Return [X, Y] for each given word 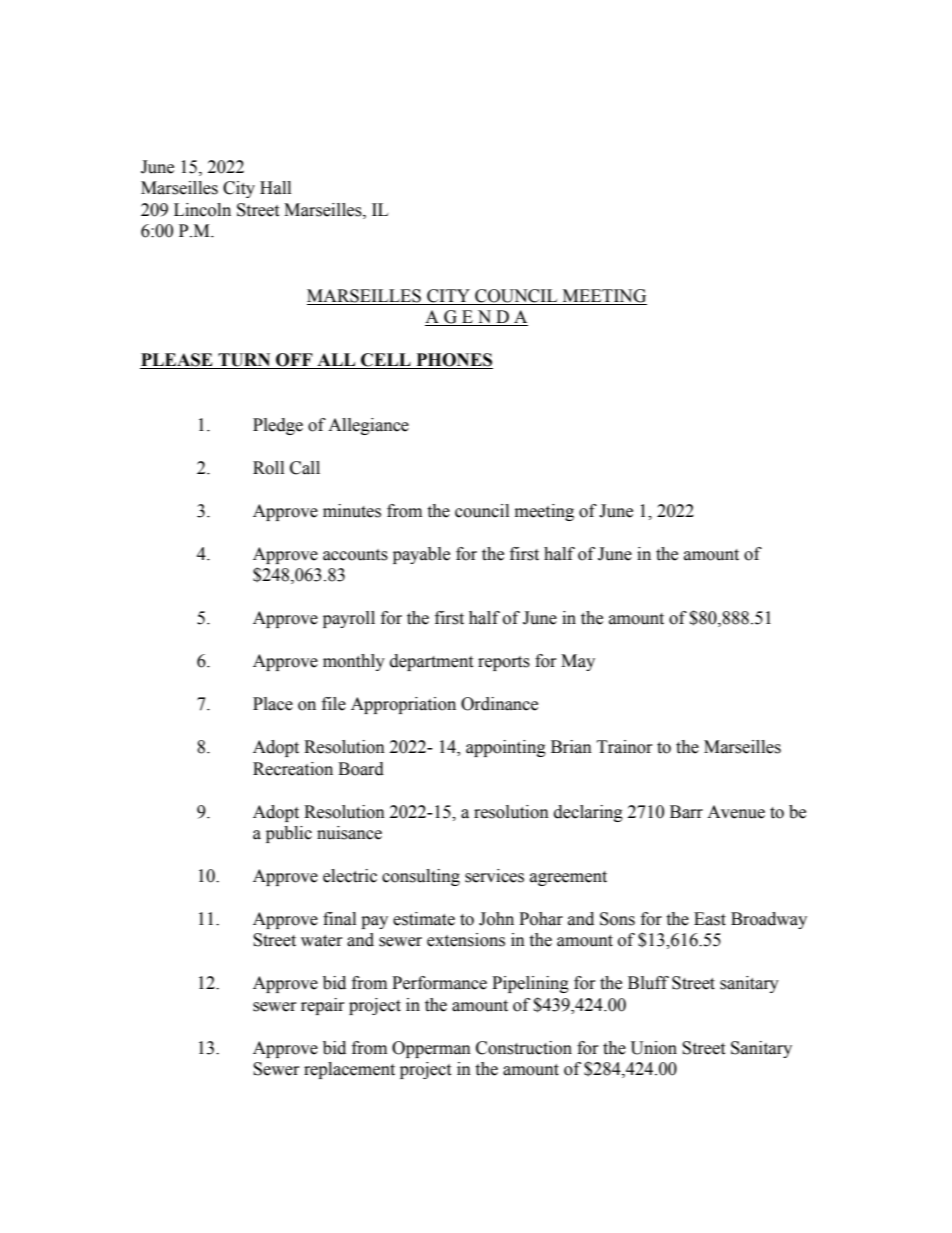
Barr [686, 812]
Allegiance [368, 426]
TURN [244, 361]
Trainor [625, 747]
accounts [355, 555]
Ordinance [499, 704]
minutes [352, 511]
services [494, 876]
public [289, 834]
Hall [275, 188]
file [334, 704]
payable [421, 555]
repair [323, 1006]
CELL [386, 361]
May [578, 662]
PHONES [453, 361]
